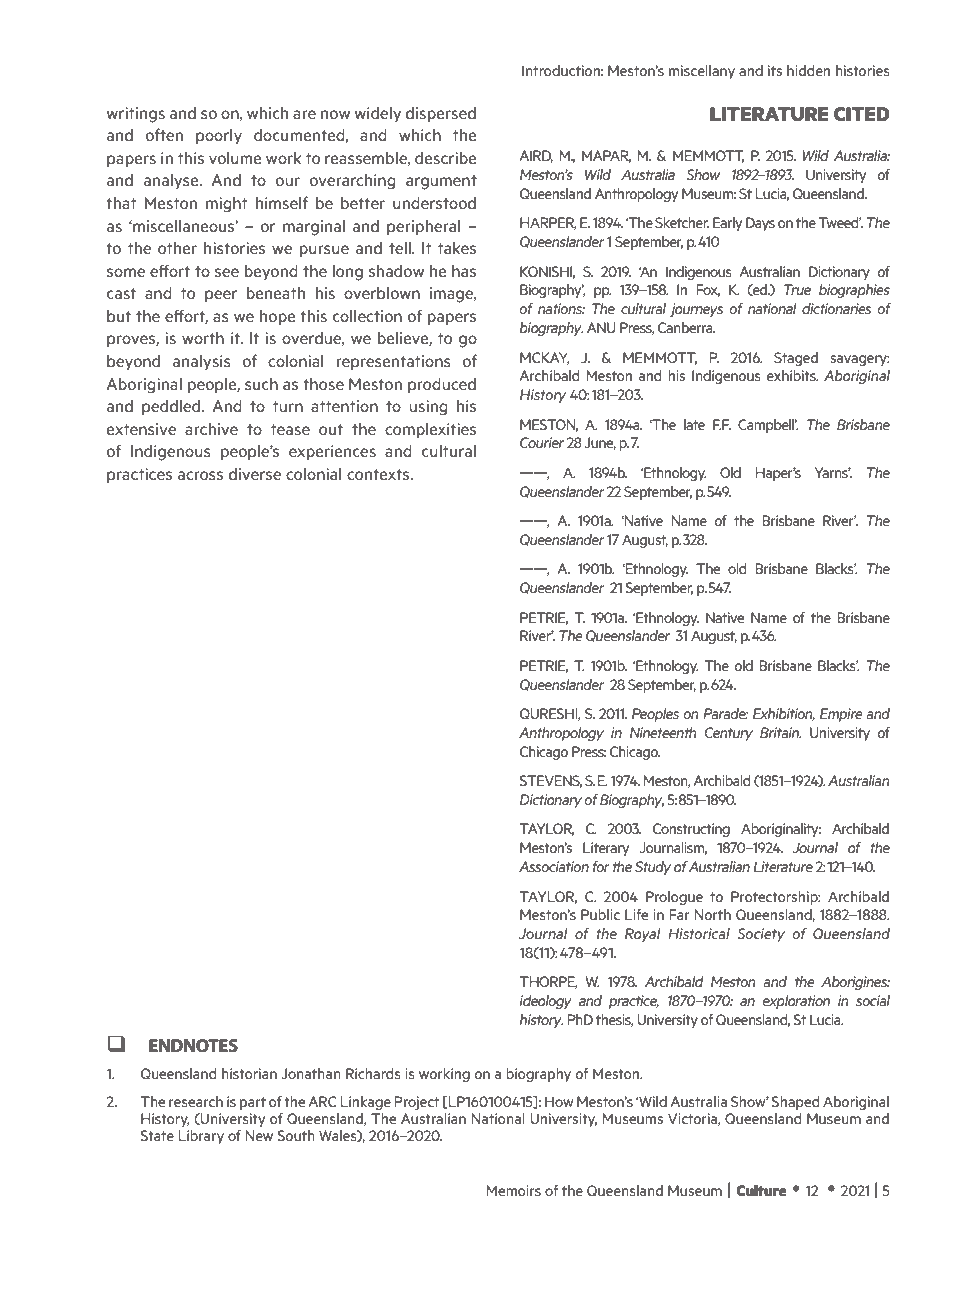 The height and width of the screenshot is (1303, 970). What do you see at coordinates (201, 1137) in the screenshot?
I see `Library` at bounding box center [201, 1137].
